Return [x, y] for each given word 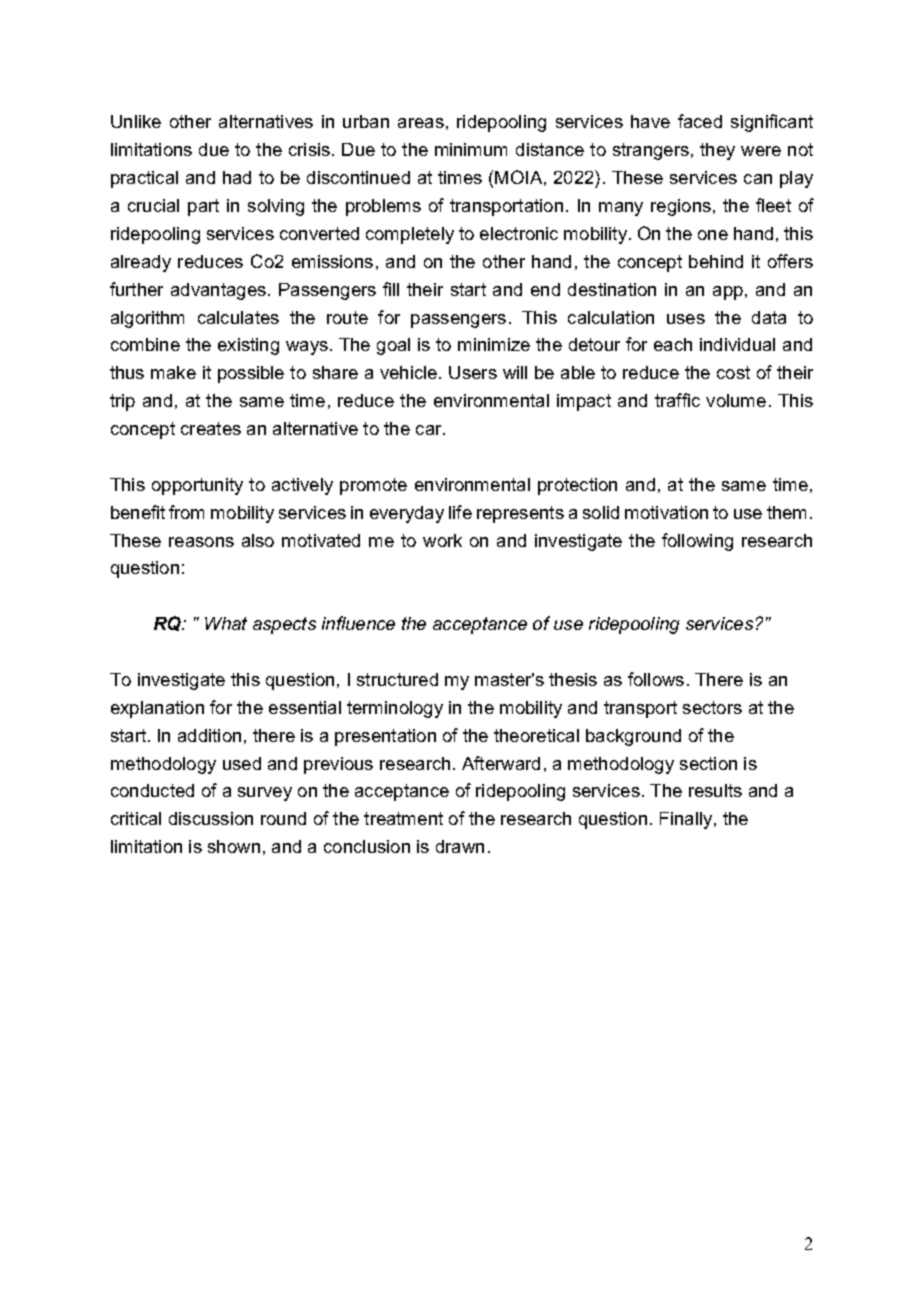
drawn [460, 846]
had [237, 177]
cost [733, 372]
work [442, 540]
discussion [211, 818]
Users [473, 372]
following [697, 542]
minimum [471, 149]
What [226, 623]
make [173, 372]
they [717, 151]
